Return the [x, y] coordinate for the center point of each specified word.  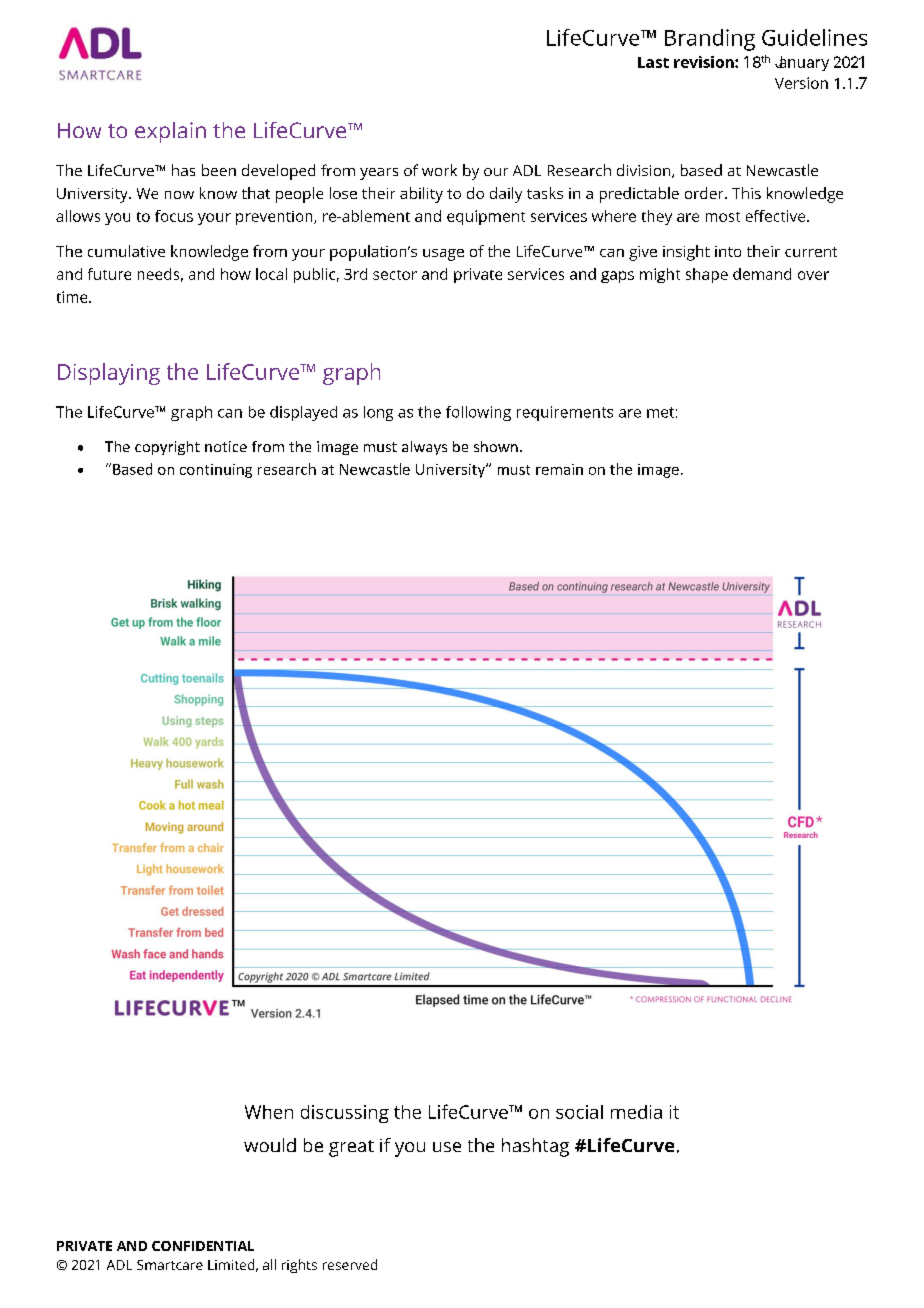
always [424, 448]
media [636, 1112]
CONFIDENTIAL [203, 1246]
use [447, 1147]
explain [170, 132]
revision [705, 62]
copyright [167, 448]
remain [559, 469]
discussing [345, 1114]
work [439, 170]
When [269, 1112]
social [579, 1112]
